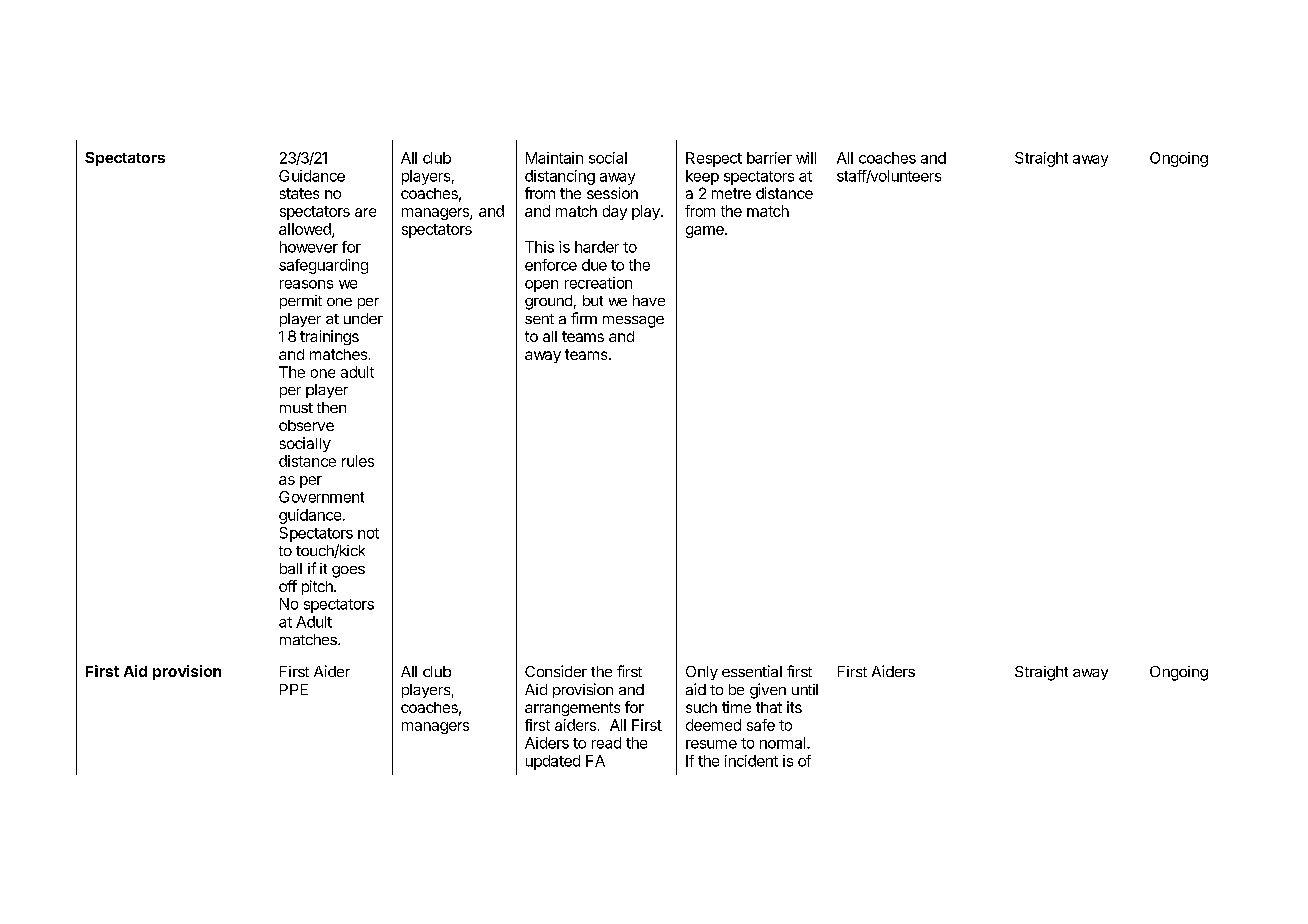  I want to click on rules, so click(358, 461).
